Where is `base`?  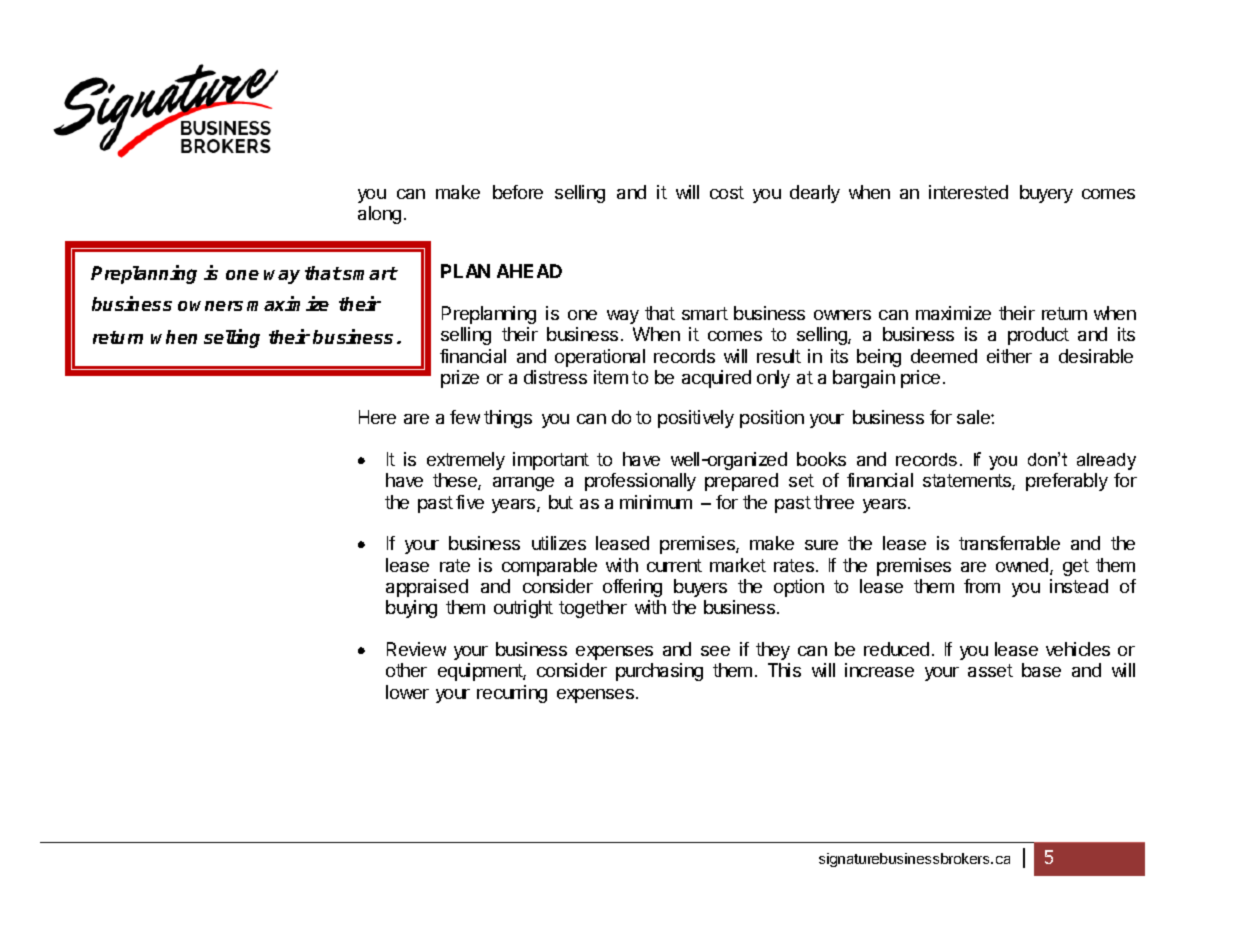
base is located at coordinates (1041, 670).
